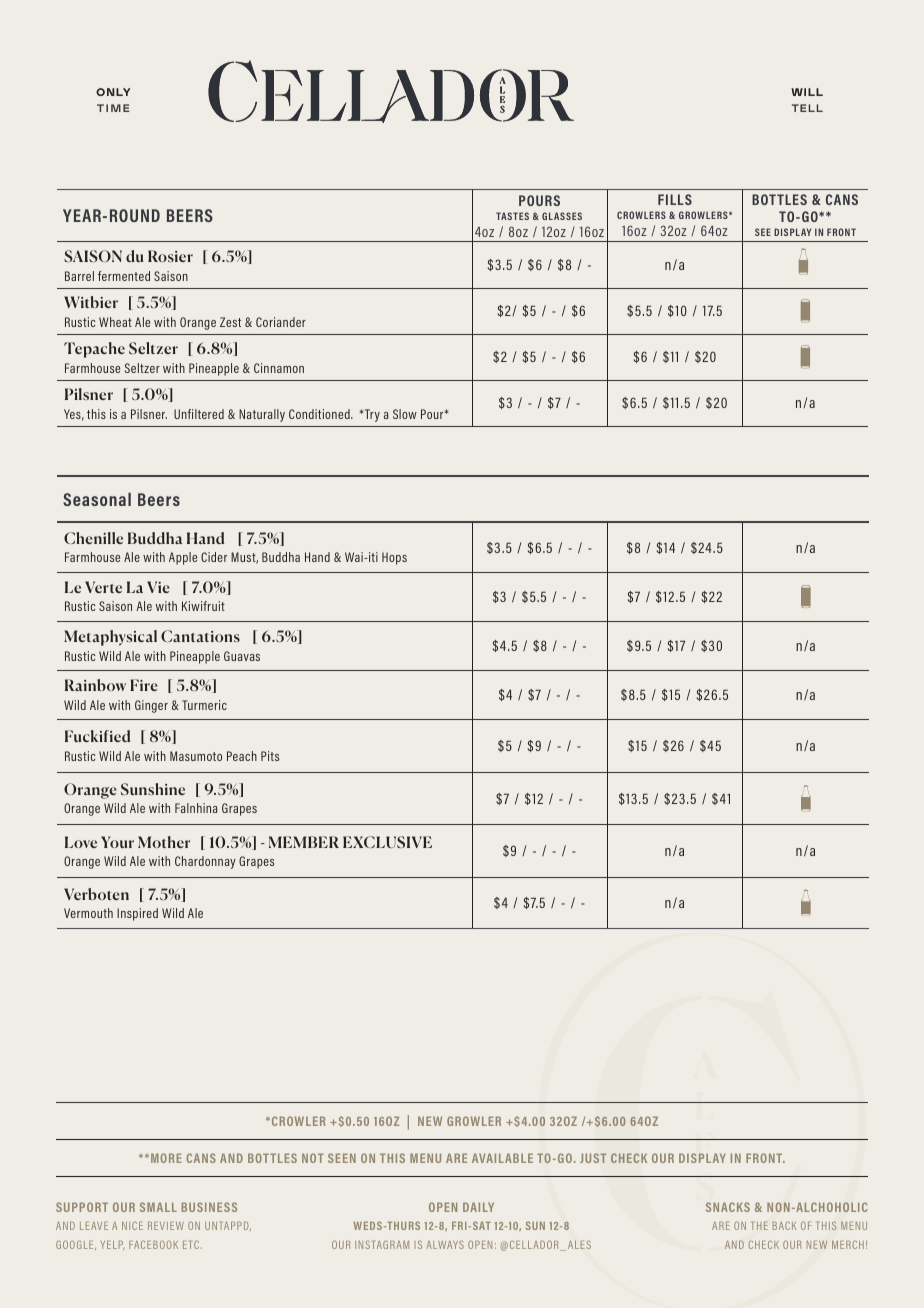  Describe the element at coordinates (593, 1158) in the screenshot. I see `JUST` at that location.
